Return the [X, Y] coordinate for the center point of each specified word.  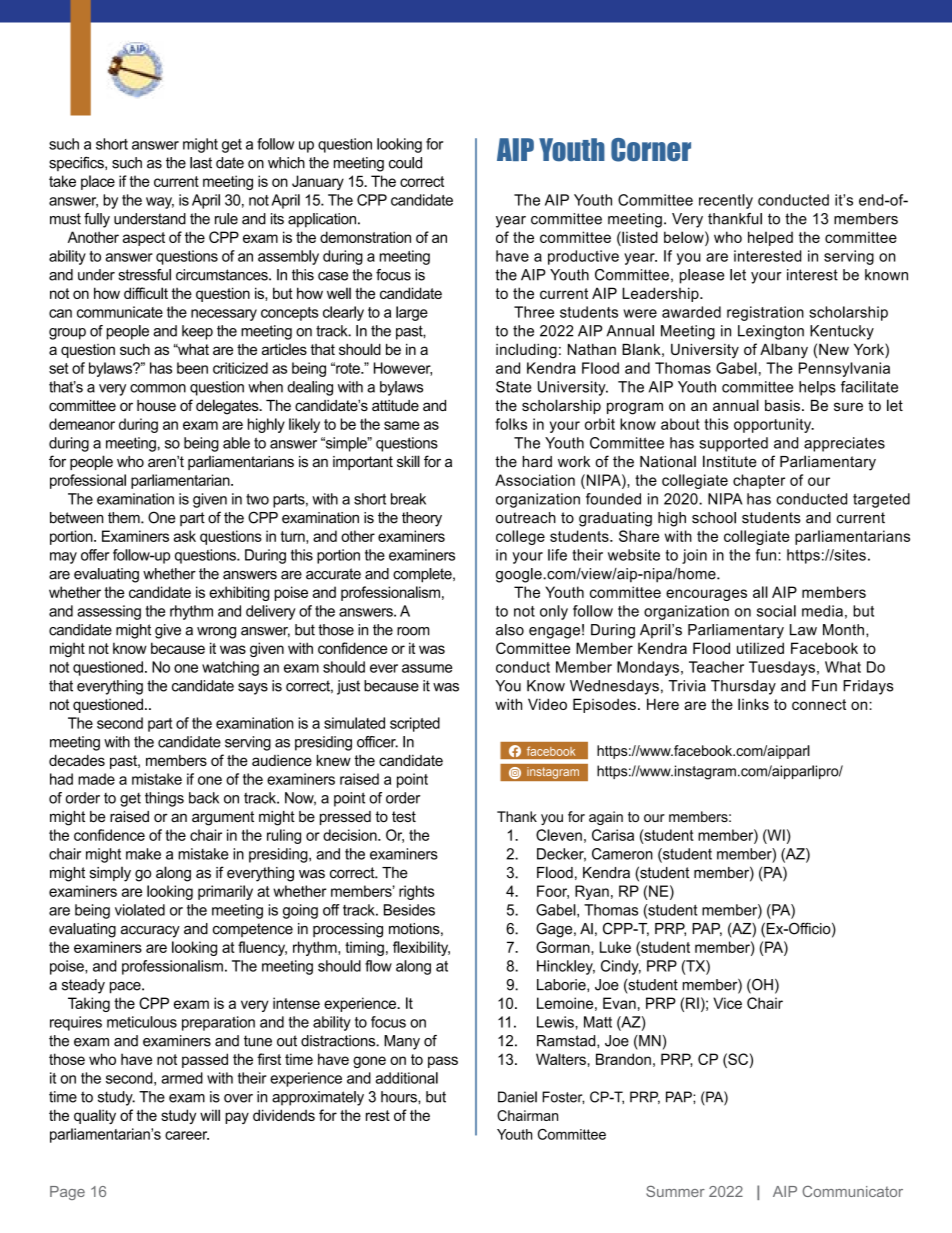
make [143, 854]
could [405, 163]
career [187, 1135]
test [404, 816]
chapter [759, 481]
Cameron [622, 854]
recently [726, 201]
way [160, 203]
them [125, 518]
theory [422, 519]
